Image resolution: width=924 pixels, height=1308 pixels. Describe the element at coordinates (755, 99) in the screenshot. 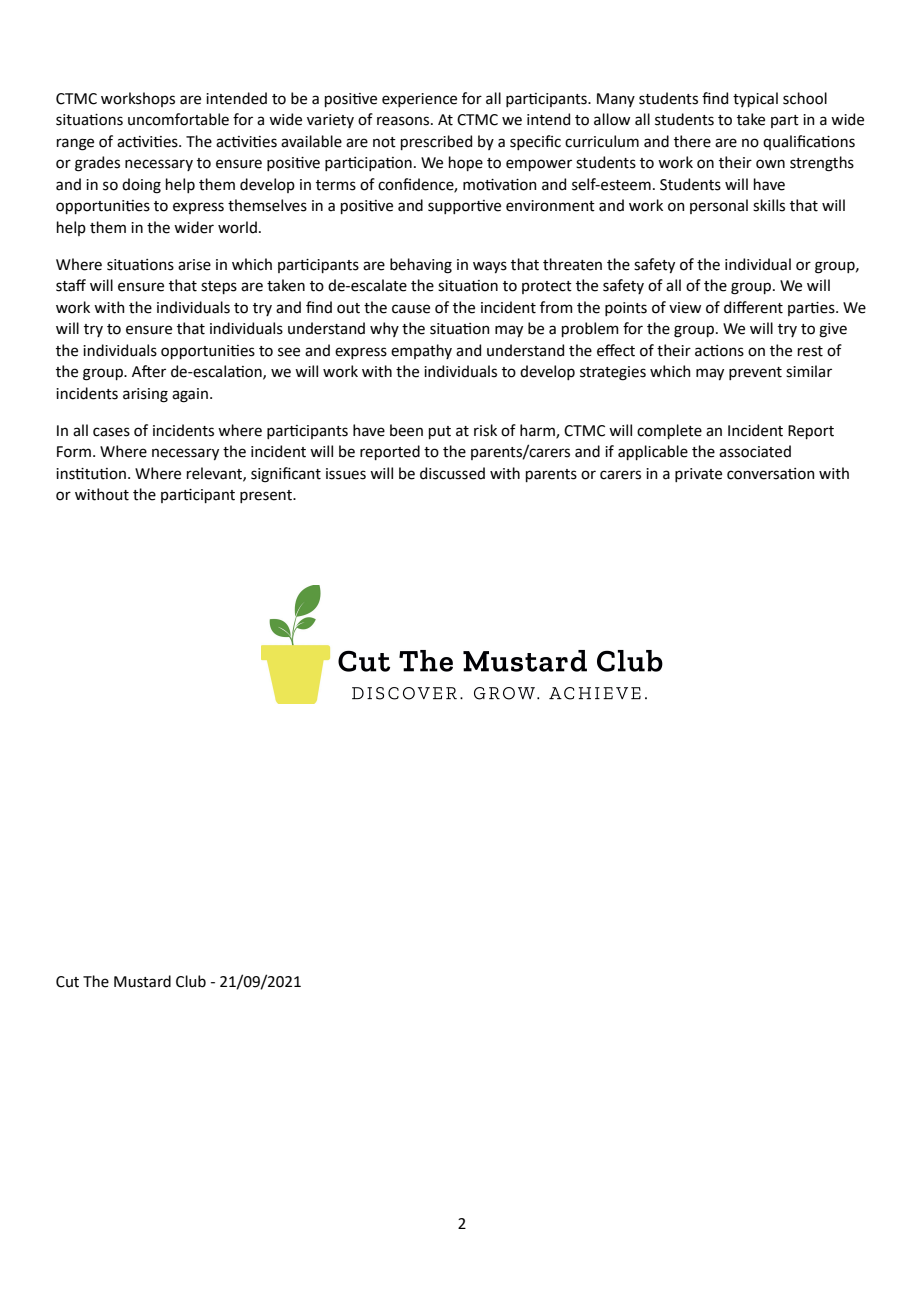

I see `typical` at that location.
